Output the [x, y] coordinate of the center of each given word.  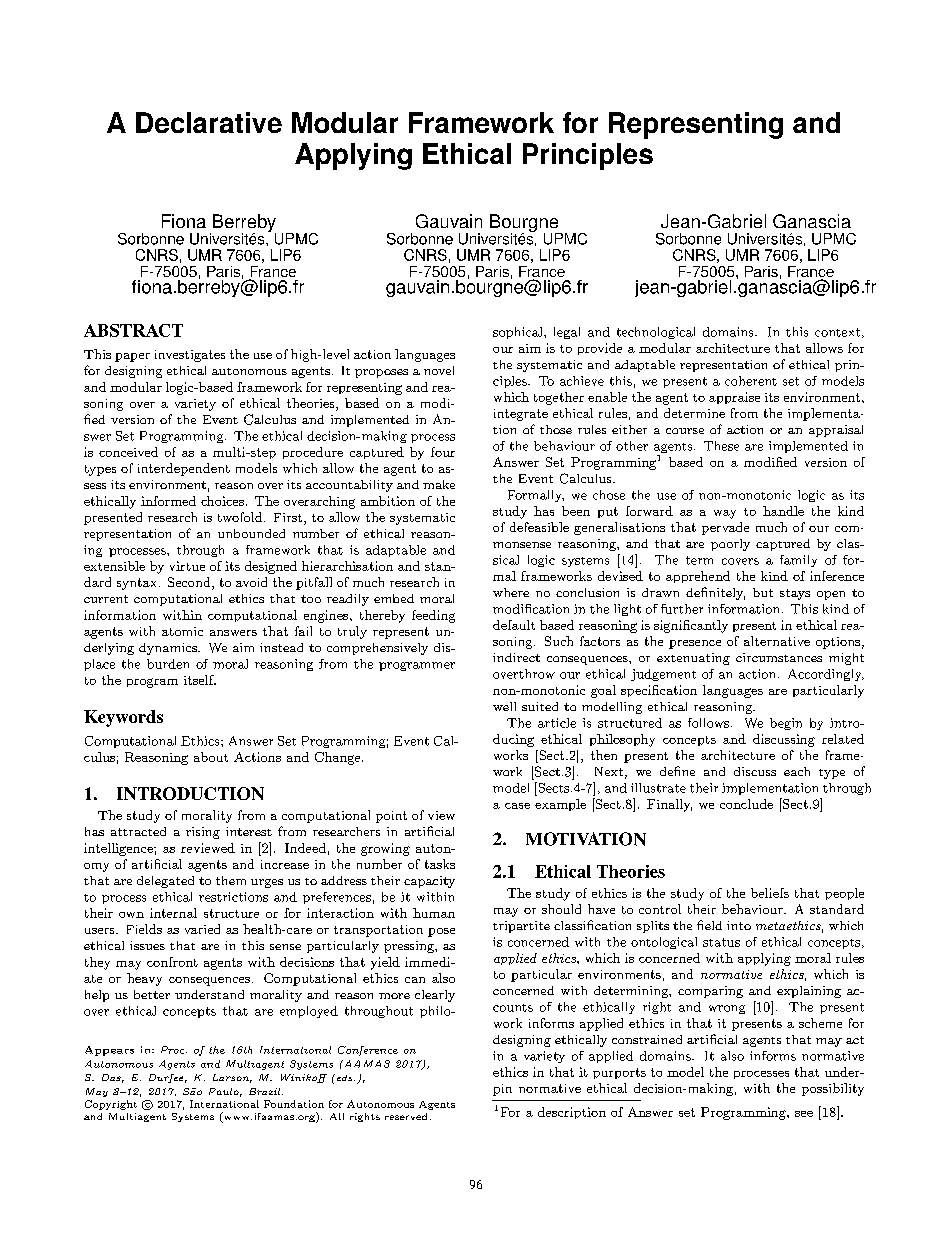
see [804, 1114]
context [837, 332]
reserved [406, 1116]
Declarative [209, 122]
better [152, 994]
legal [567, 333]
